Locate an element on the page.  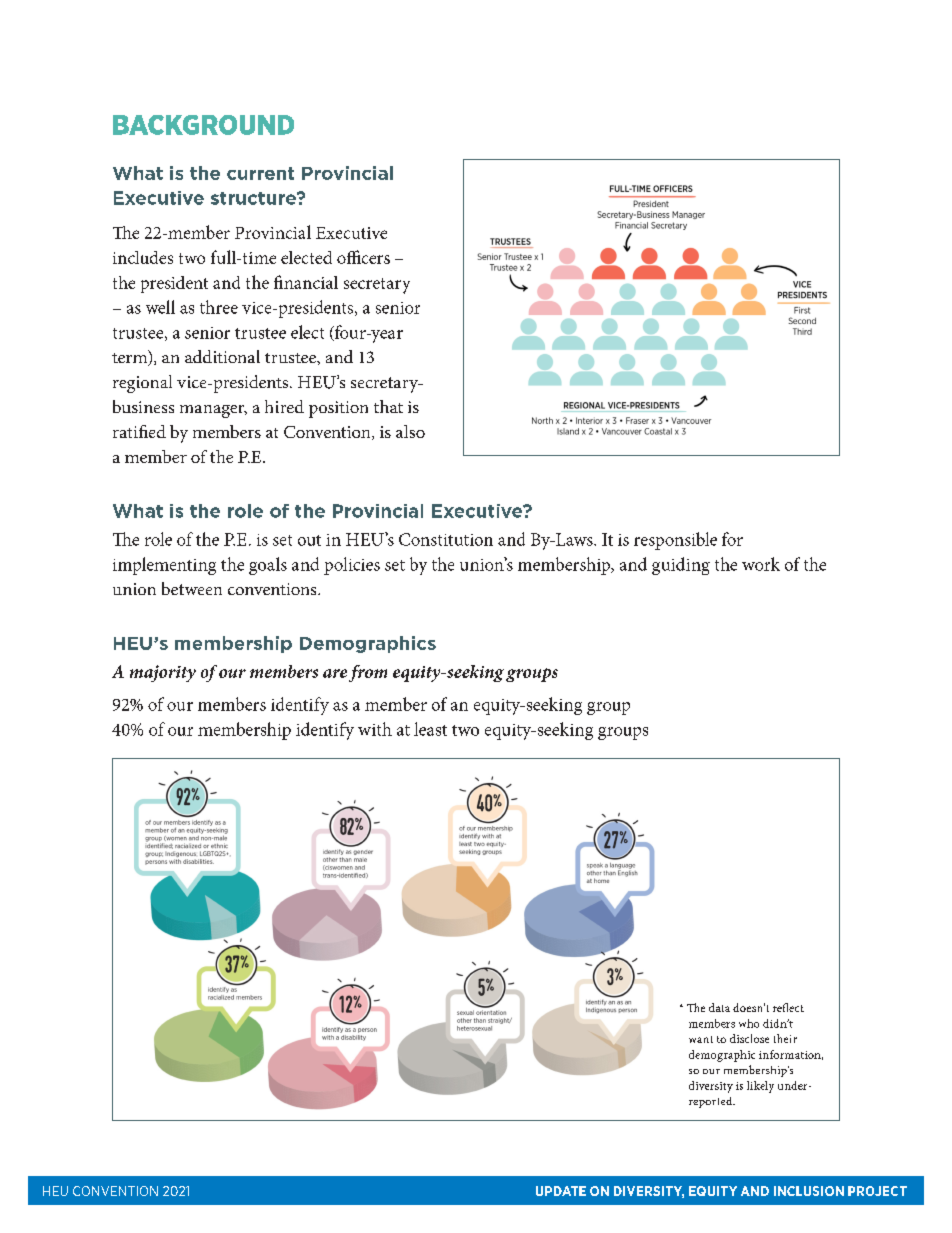
want is located at coordinates (701, 1039).
